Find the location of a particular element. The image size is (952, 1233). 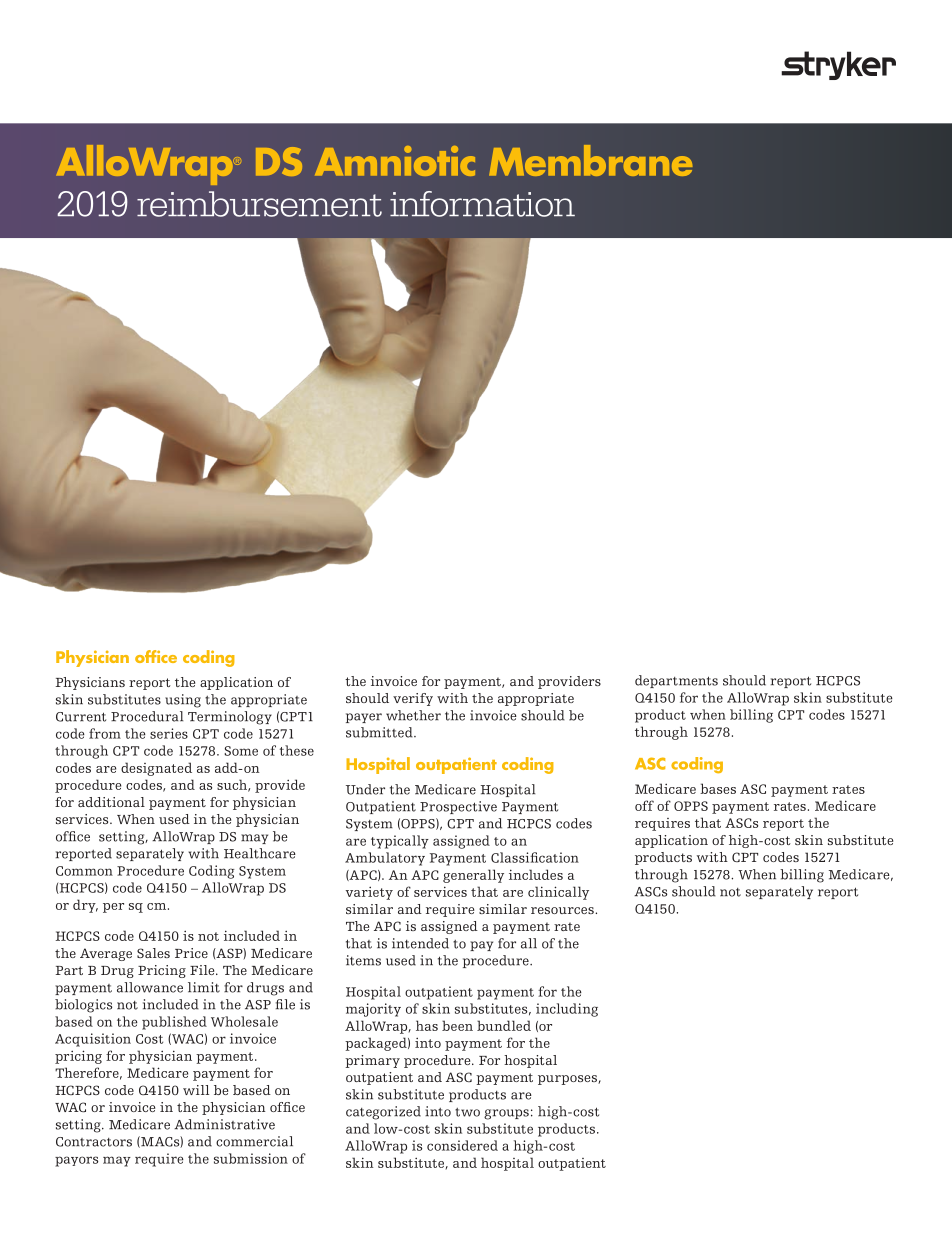

reimbursement is located at coordinates (259, 204).
